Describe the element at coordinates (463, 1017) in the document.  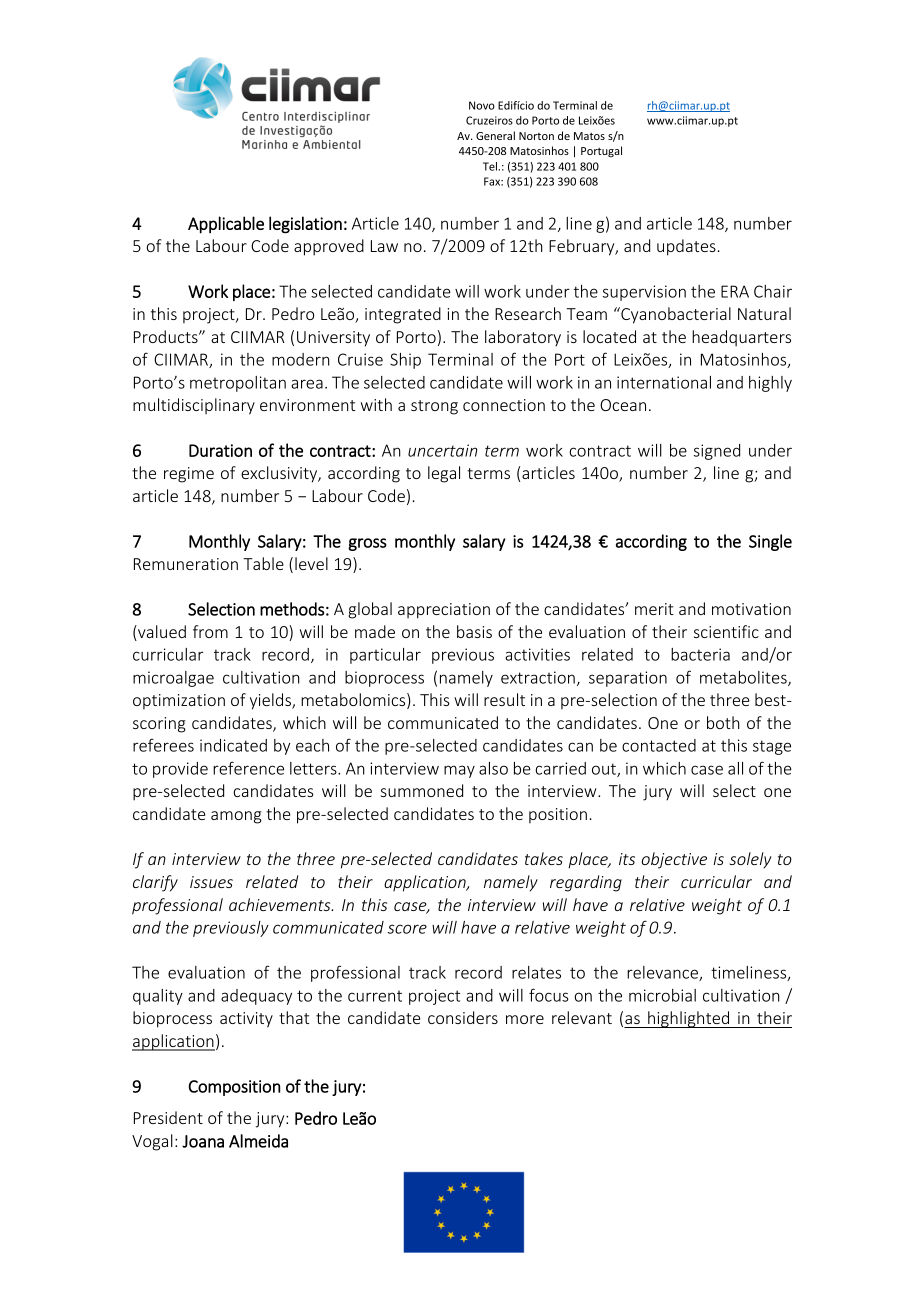
I see `considers` at that location.
